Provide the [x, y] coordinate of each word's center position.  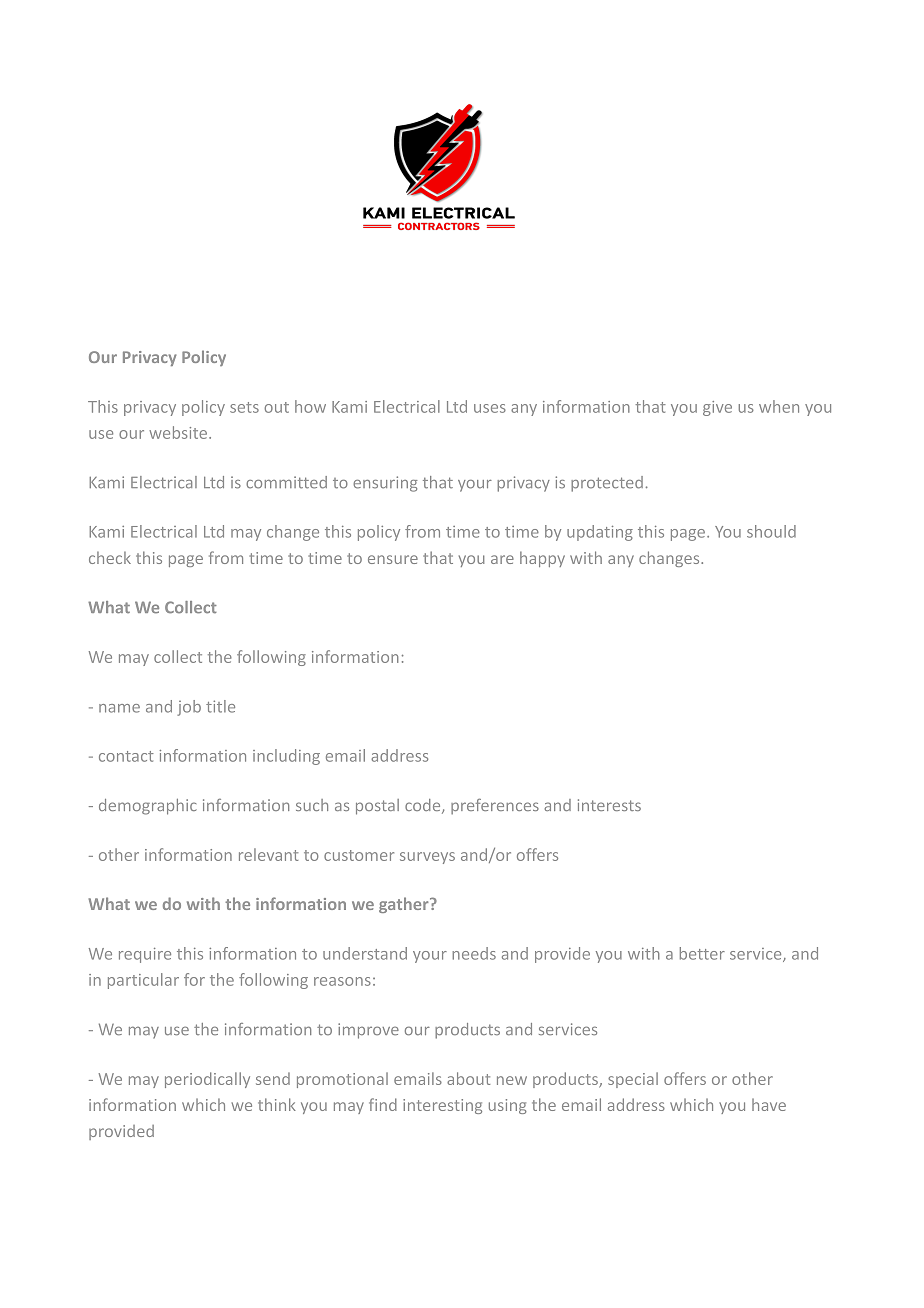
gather [405, 905]
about [468, 1078]
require [145, 955]
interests [609, 805]
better [702, 953]
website [178, 432]
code [424, 806]
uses [490, 408]
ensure [393, 559]
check [110, 558]
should [771, 531]
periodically [207, 1080]
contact [126, 756]
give [717, 408]
